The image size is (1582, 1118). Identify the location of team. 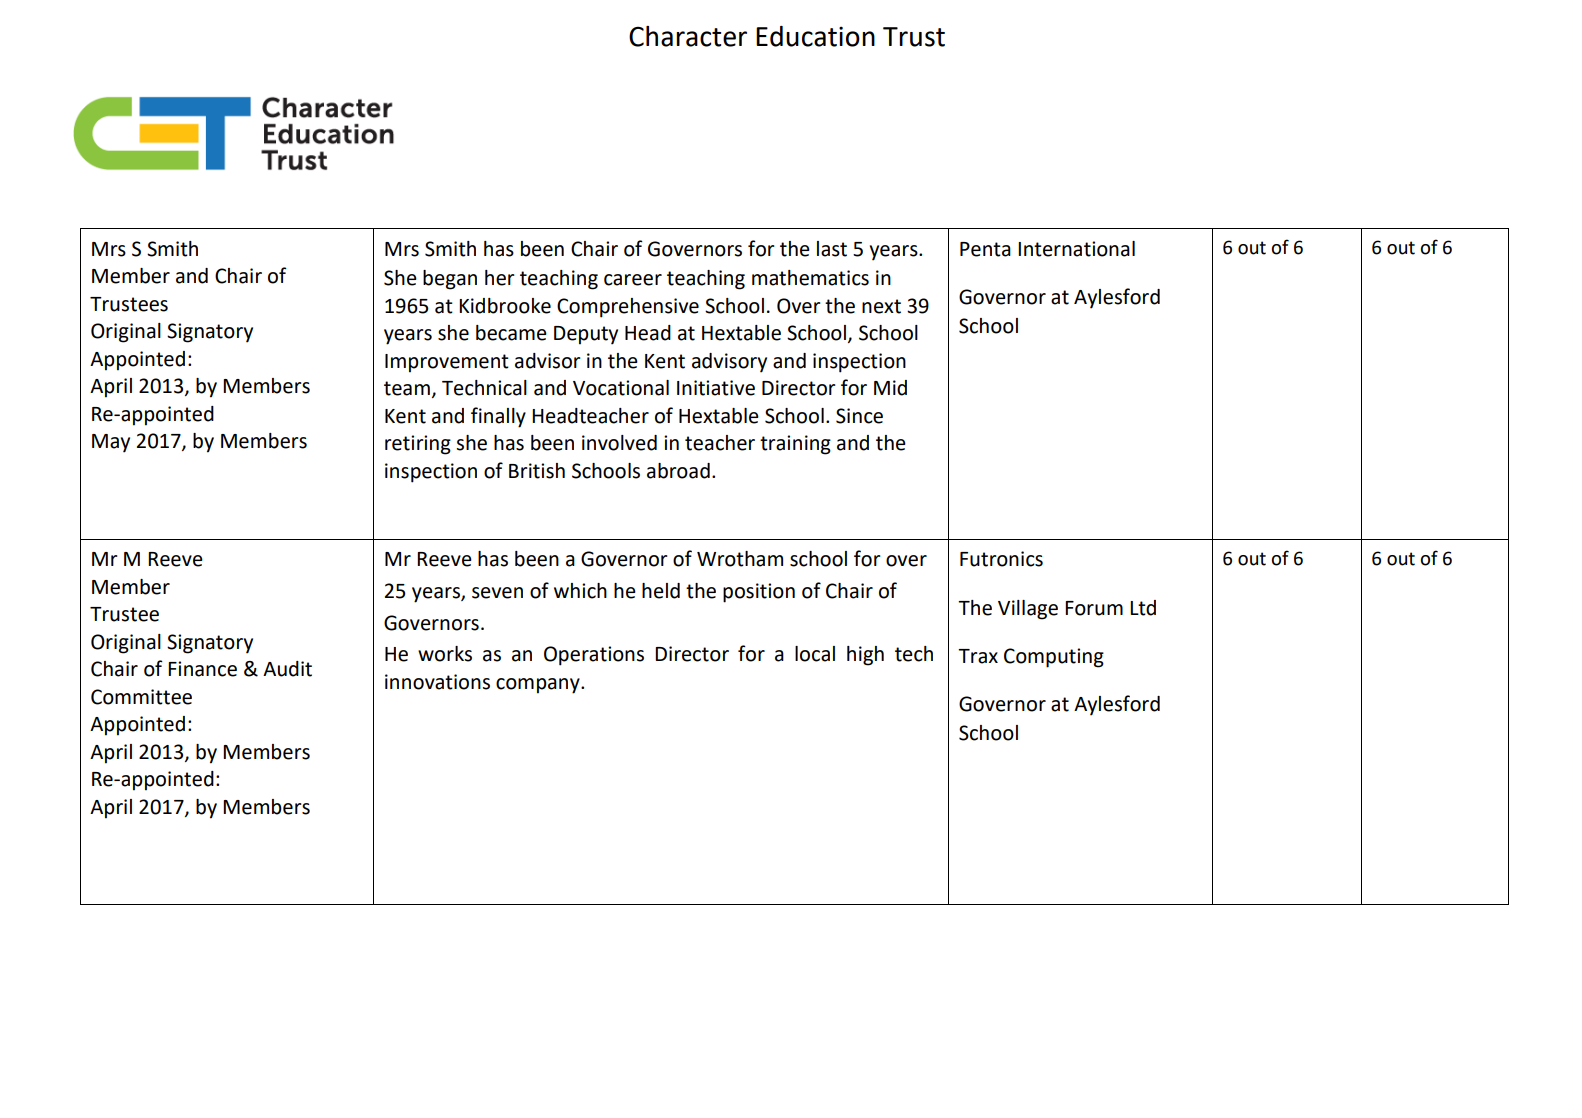
(407, 388).
